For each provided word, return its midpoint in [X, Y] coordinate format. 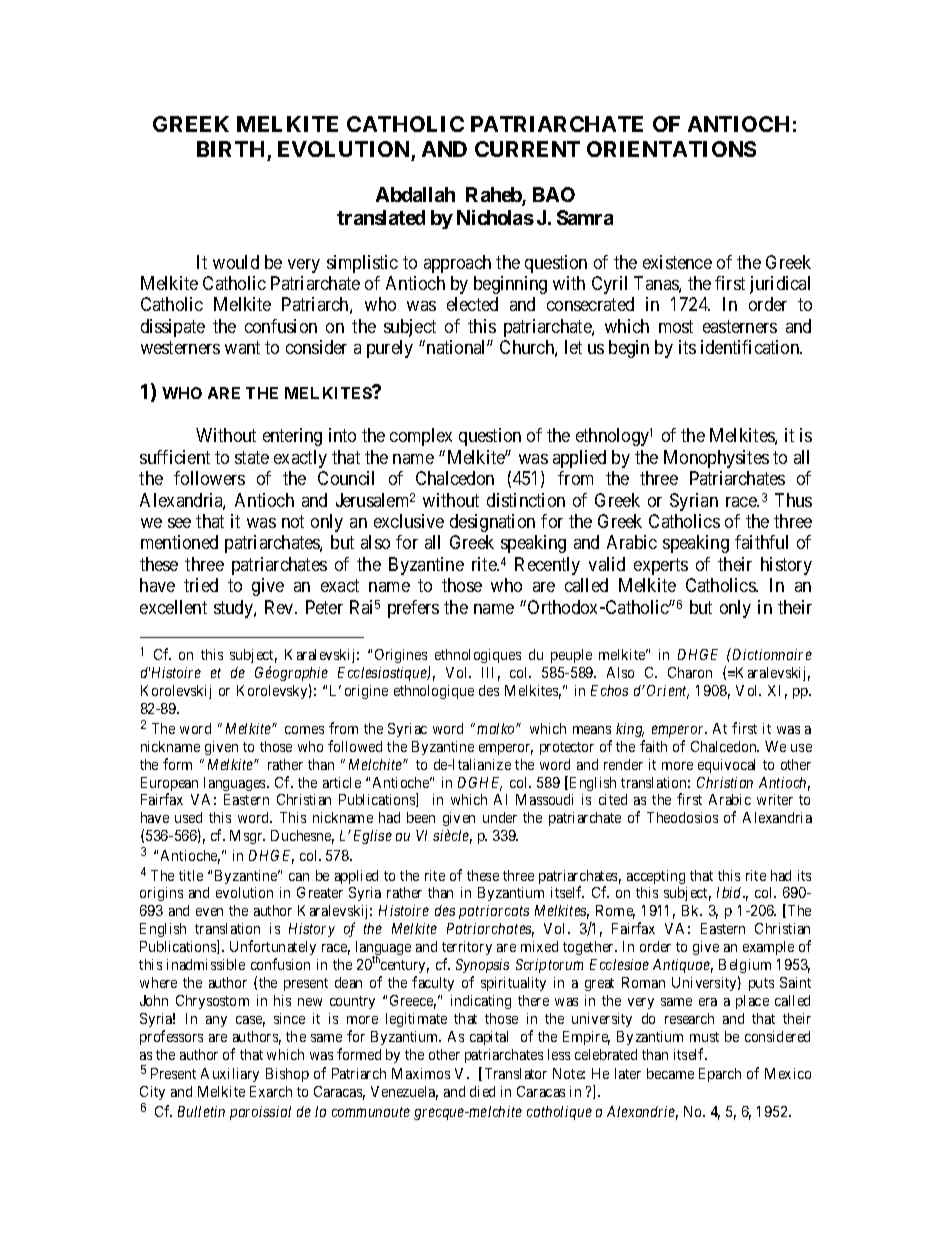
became [670, 1073]
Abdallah [415, 194]
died [482, 1091]
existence [677, 262]
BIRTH [230, 149]
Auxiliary [230, 1075]
